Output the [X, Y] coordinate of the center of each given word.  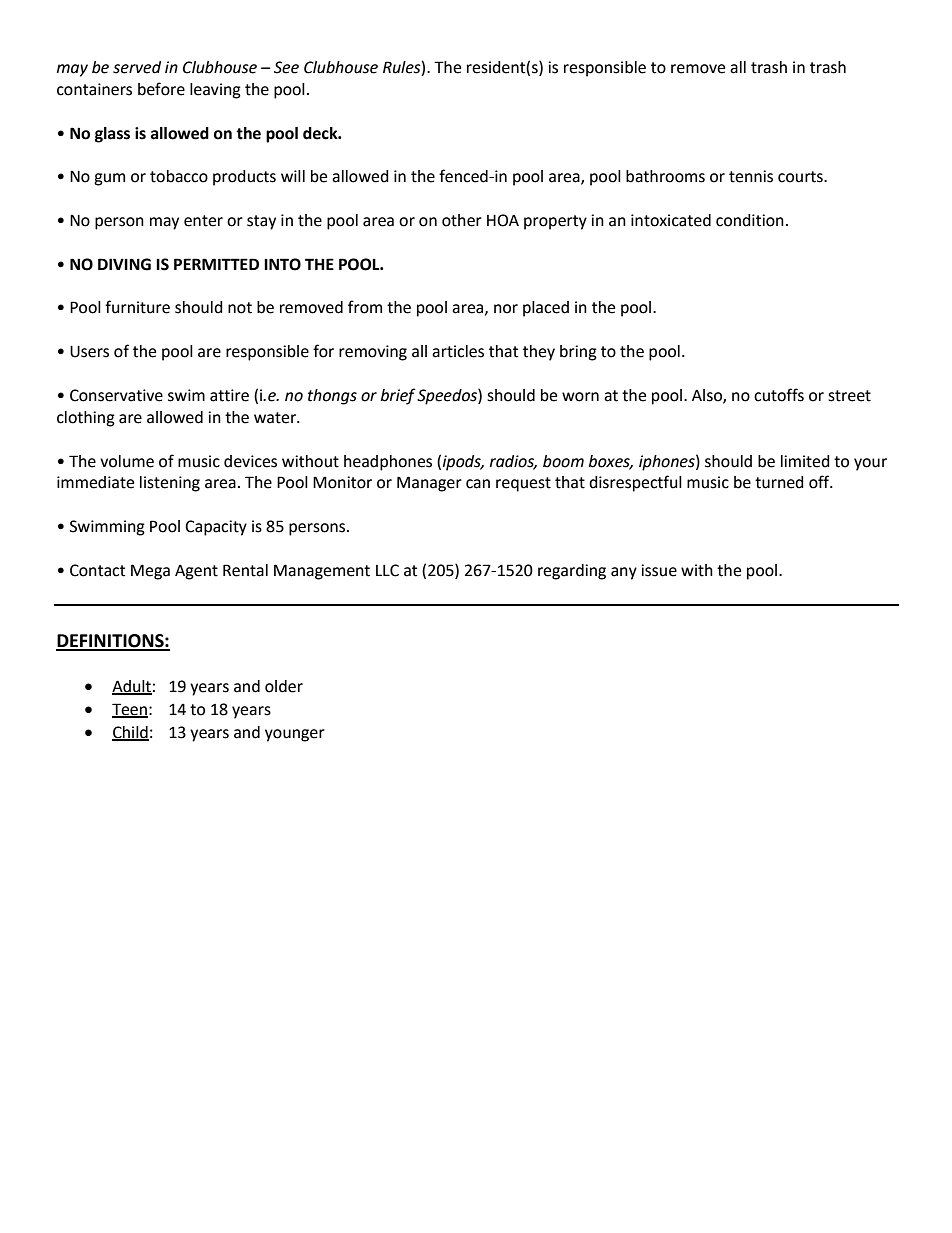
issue [659, 570]
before [161, 89]
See [286, 67]
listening [170, 484]
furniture [137, 307]
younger [295, 735]
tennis [751, 176]
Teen [130, 710]
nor [506, 309]
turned [779, 482]
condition [750, 220]
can [478, 484]
